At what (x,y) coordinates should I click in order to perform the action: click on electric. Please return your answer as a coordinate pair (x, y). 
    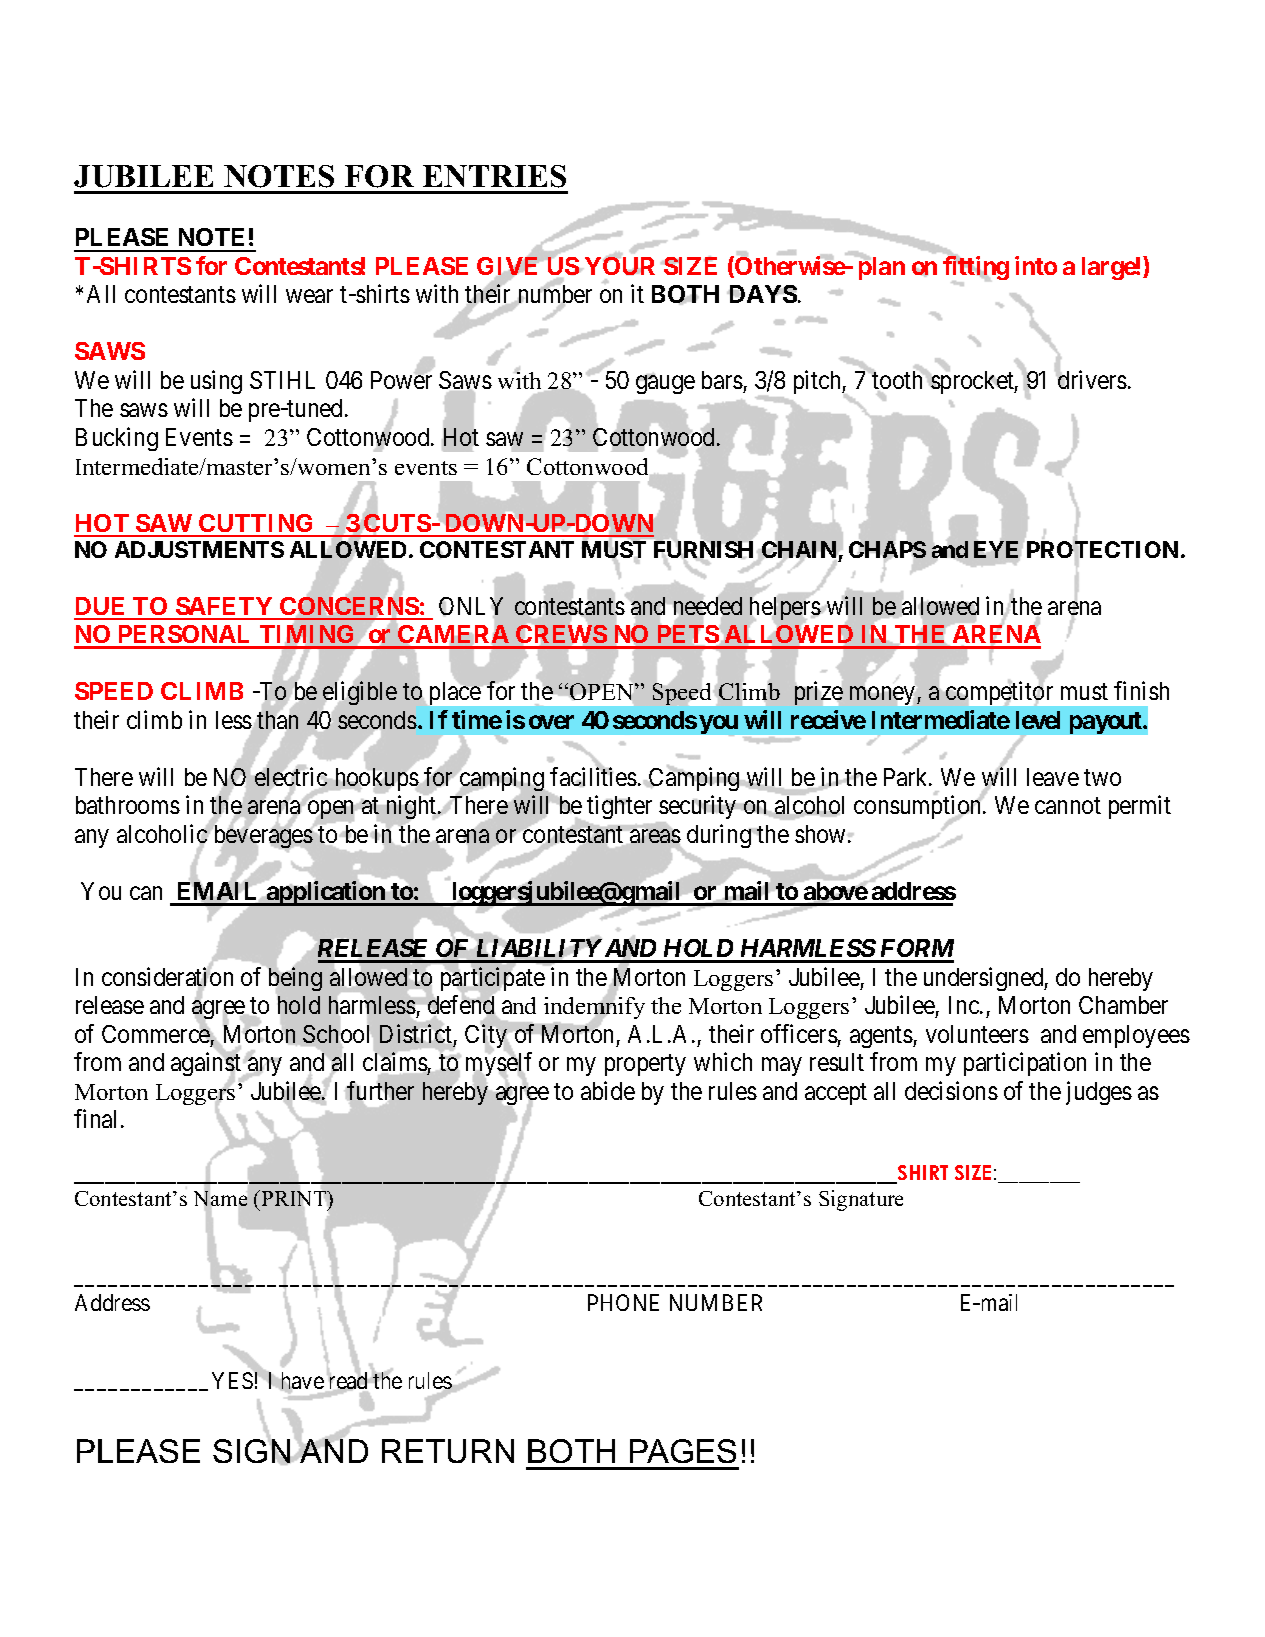
    Looking at the image, I should click on (291, 776).
